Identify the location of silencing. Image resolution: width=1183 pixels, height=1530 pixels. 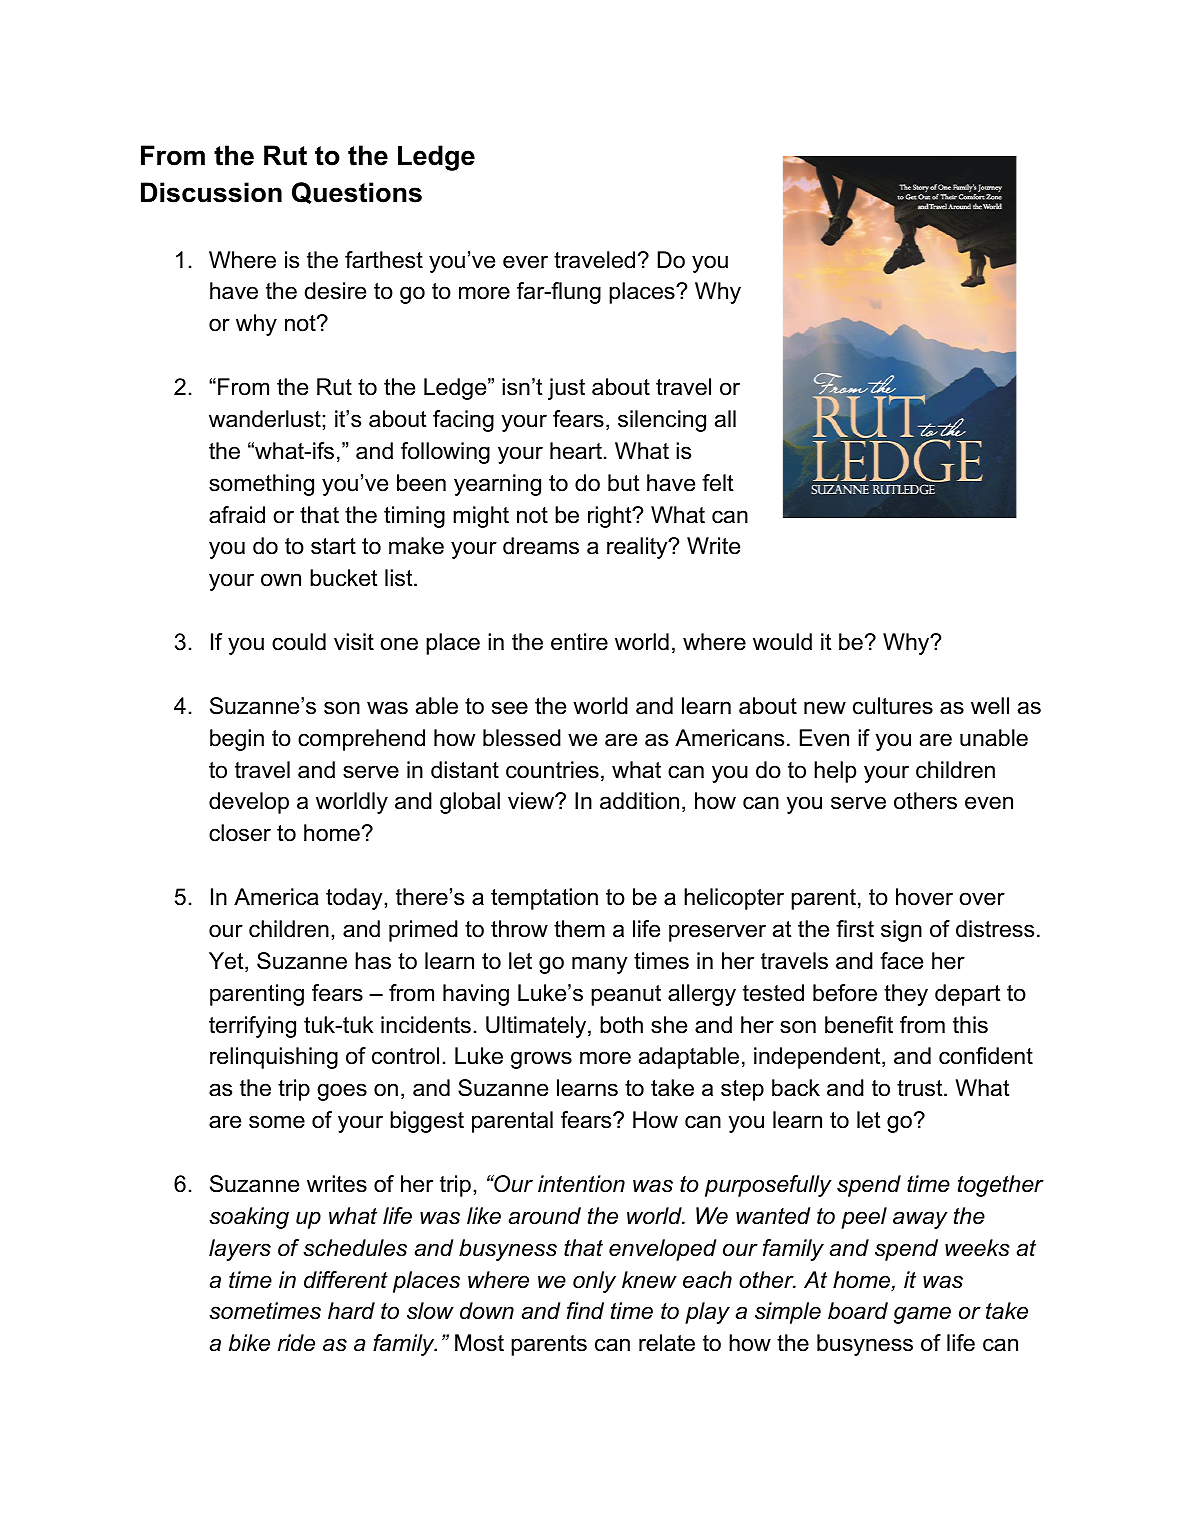
(662, 421).
